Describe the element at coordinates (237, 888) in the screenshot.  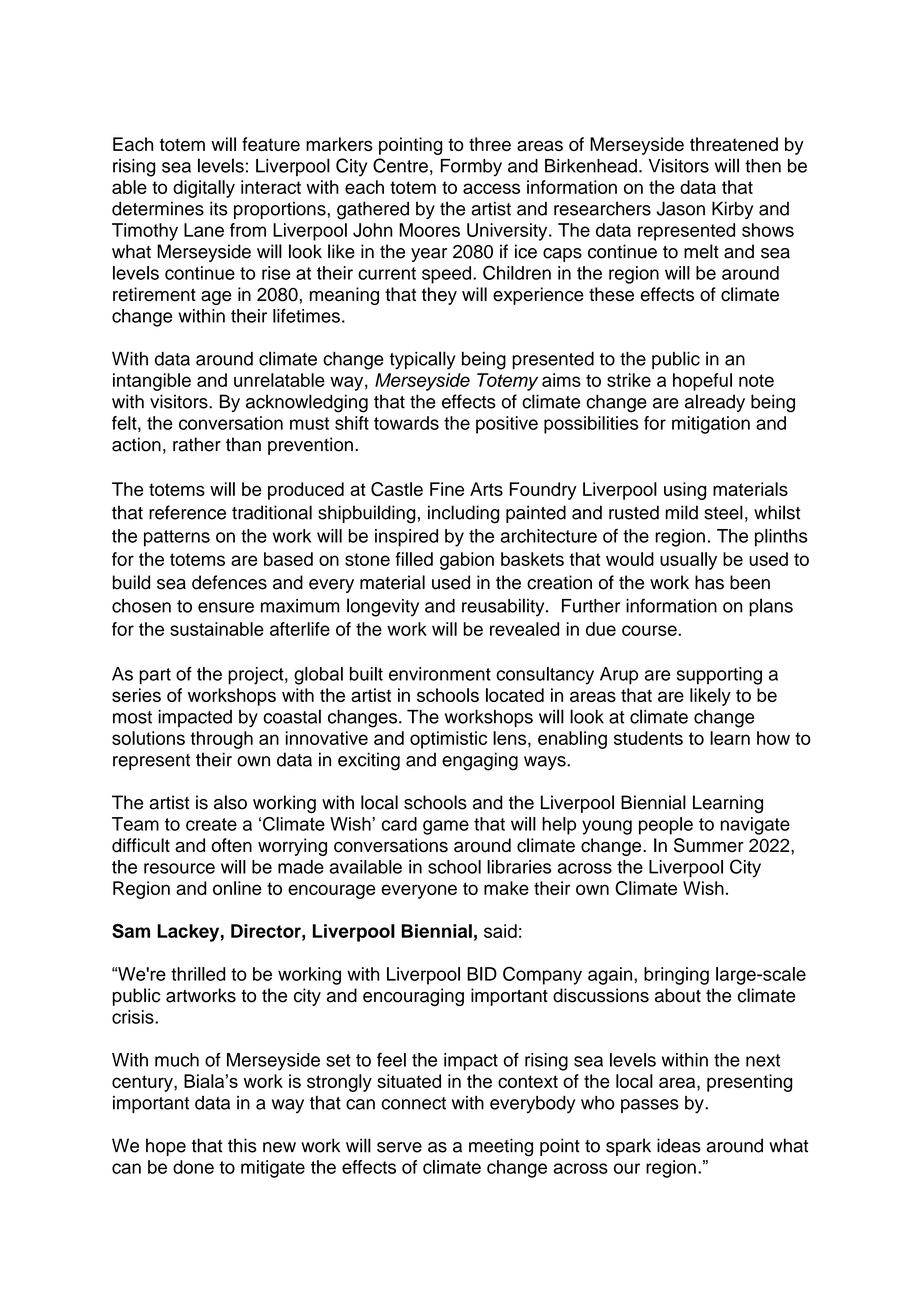
I see `online` at that location.
